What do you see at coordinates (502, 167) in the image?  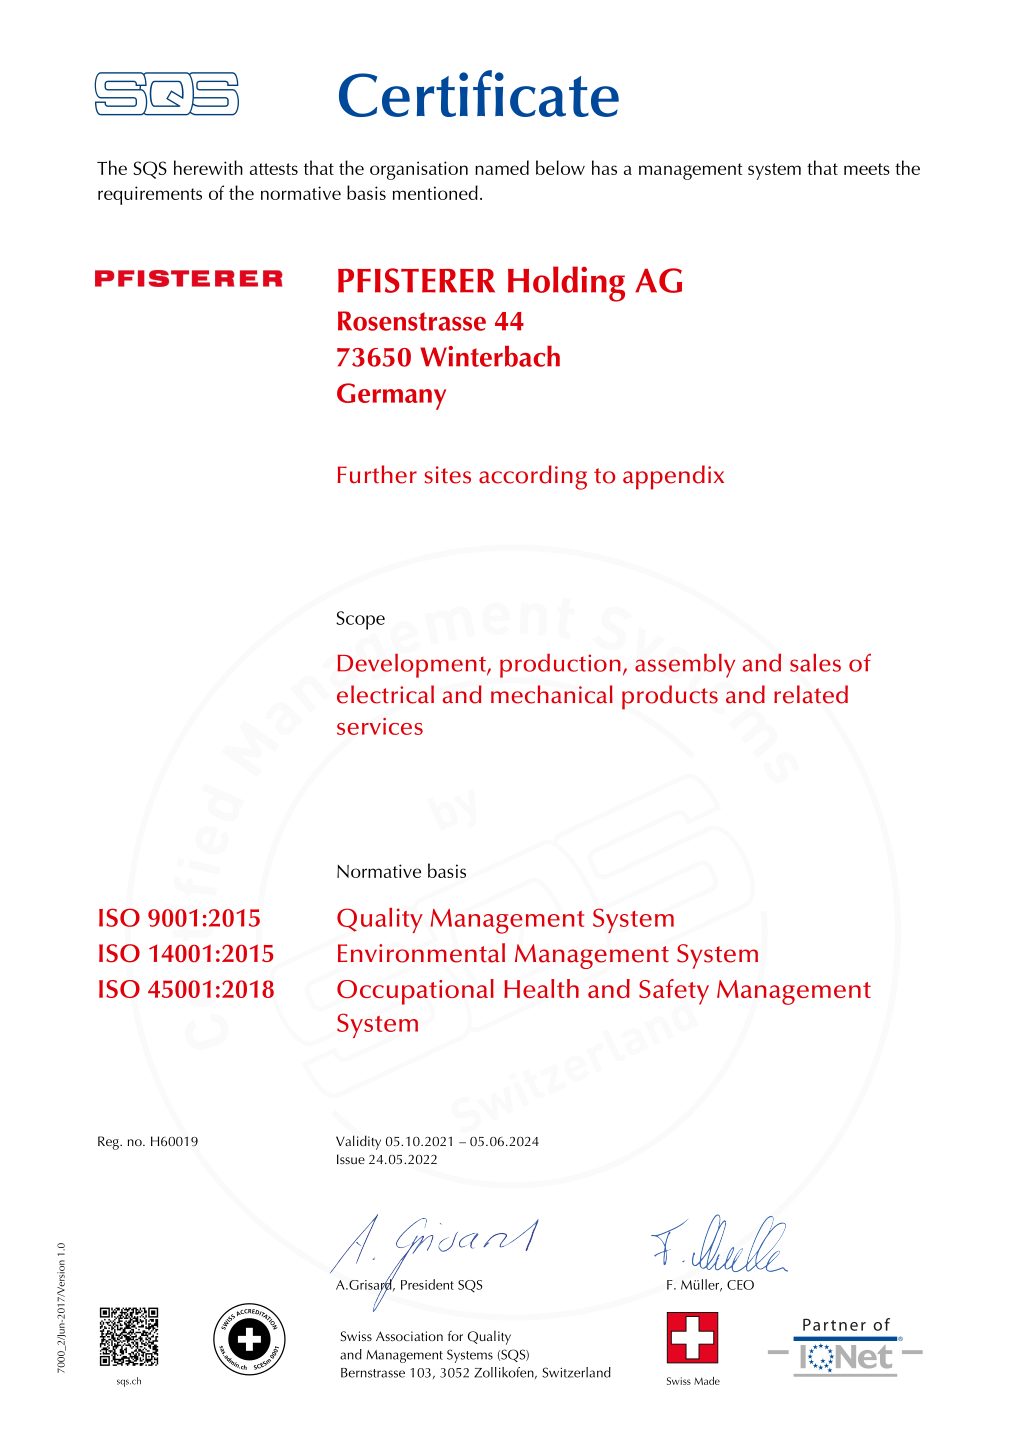 I see `named` at bounding box center [502, 167].
